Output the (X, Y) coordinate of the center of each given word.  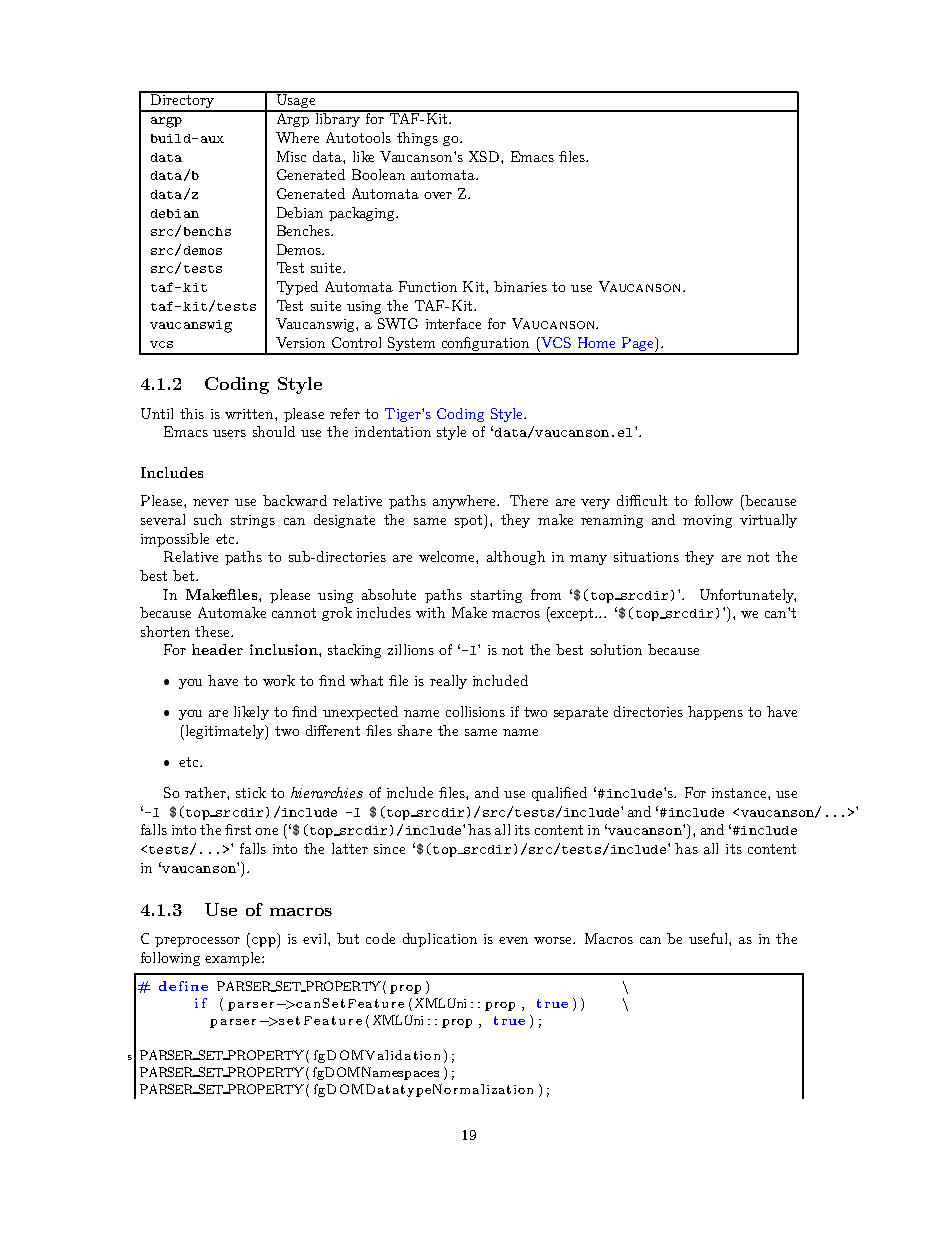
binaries (520, 286)
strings (253, 521)
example (234, 959)
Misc (291, 156)
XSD (485, 156)
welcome (448, 556)
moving (707, 521)
